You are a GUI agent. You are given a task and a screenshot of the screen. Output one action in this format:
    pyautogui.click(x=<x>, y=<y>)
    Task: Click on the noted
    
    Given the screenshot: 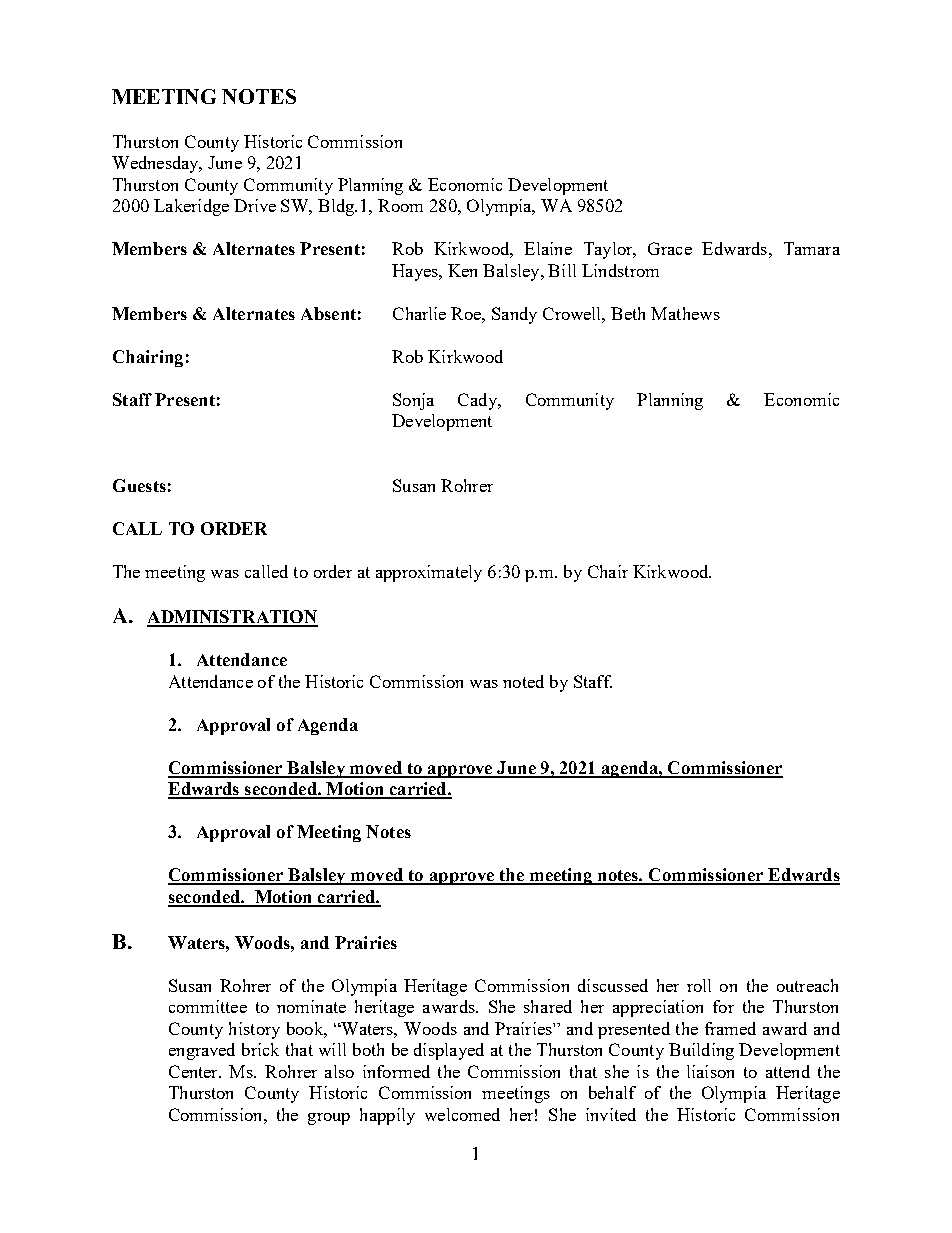 What is the action you would take?
    pyautogui.click(x=523, y=681)
